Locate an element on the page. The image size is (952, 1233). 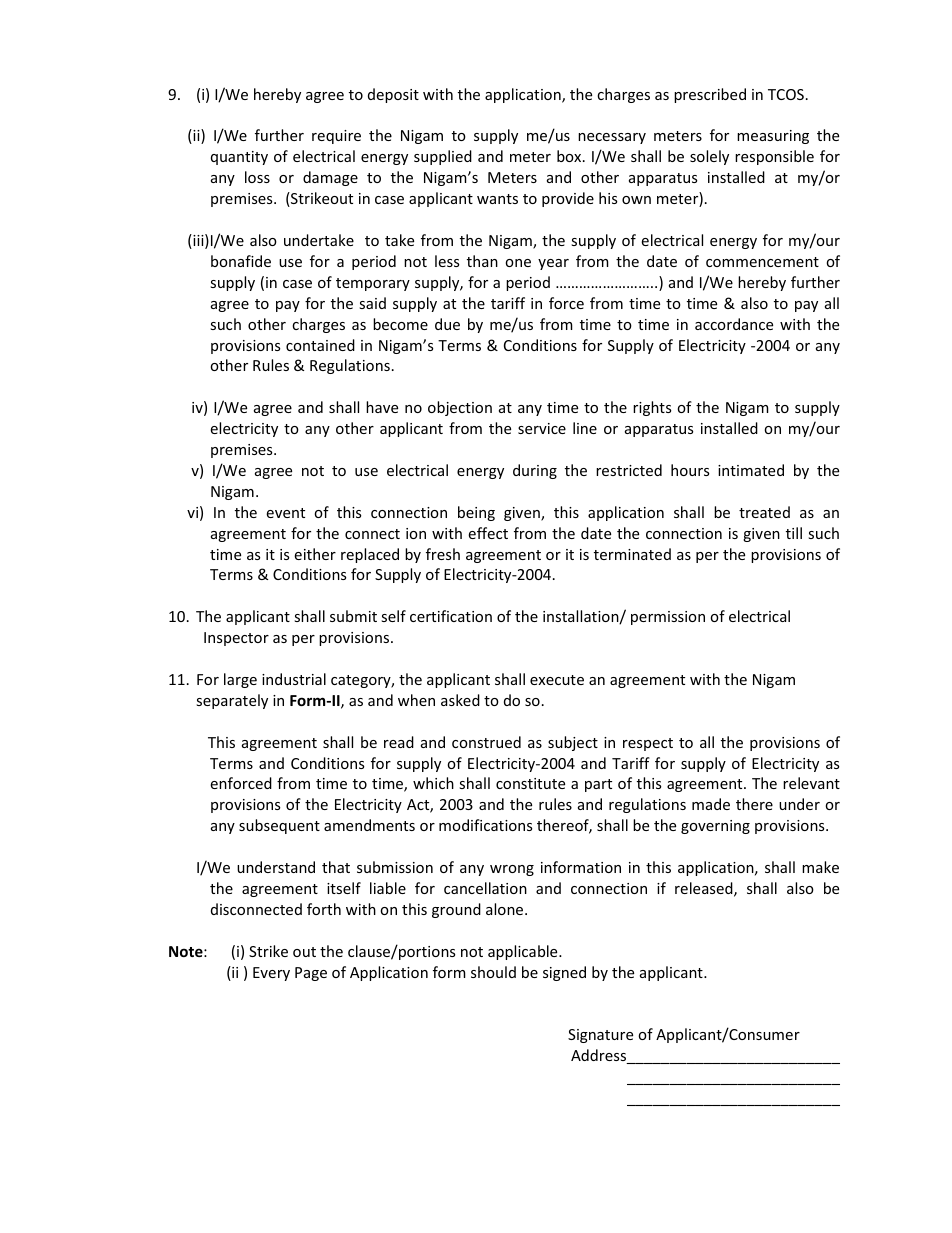
should is located at coordinates (493, 972).
